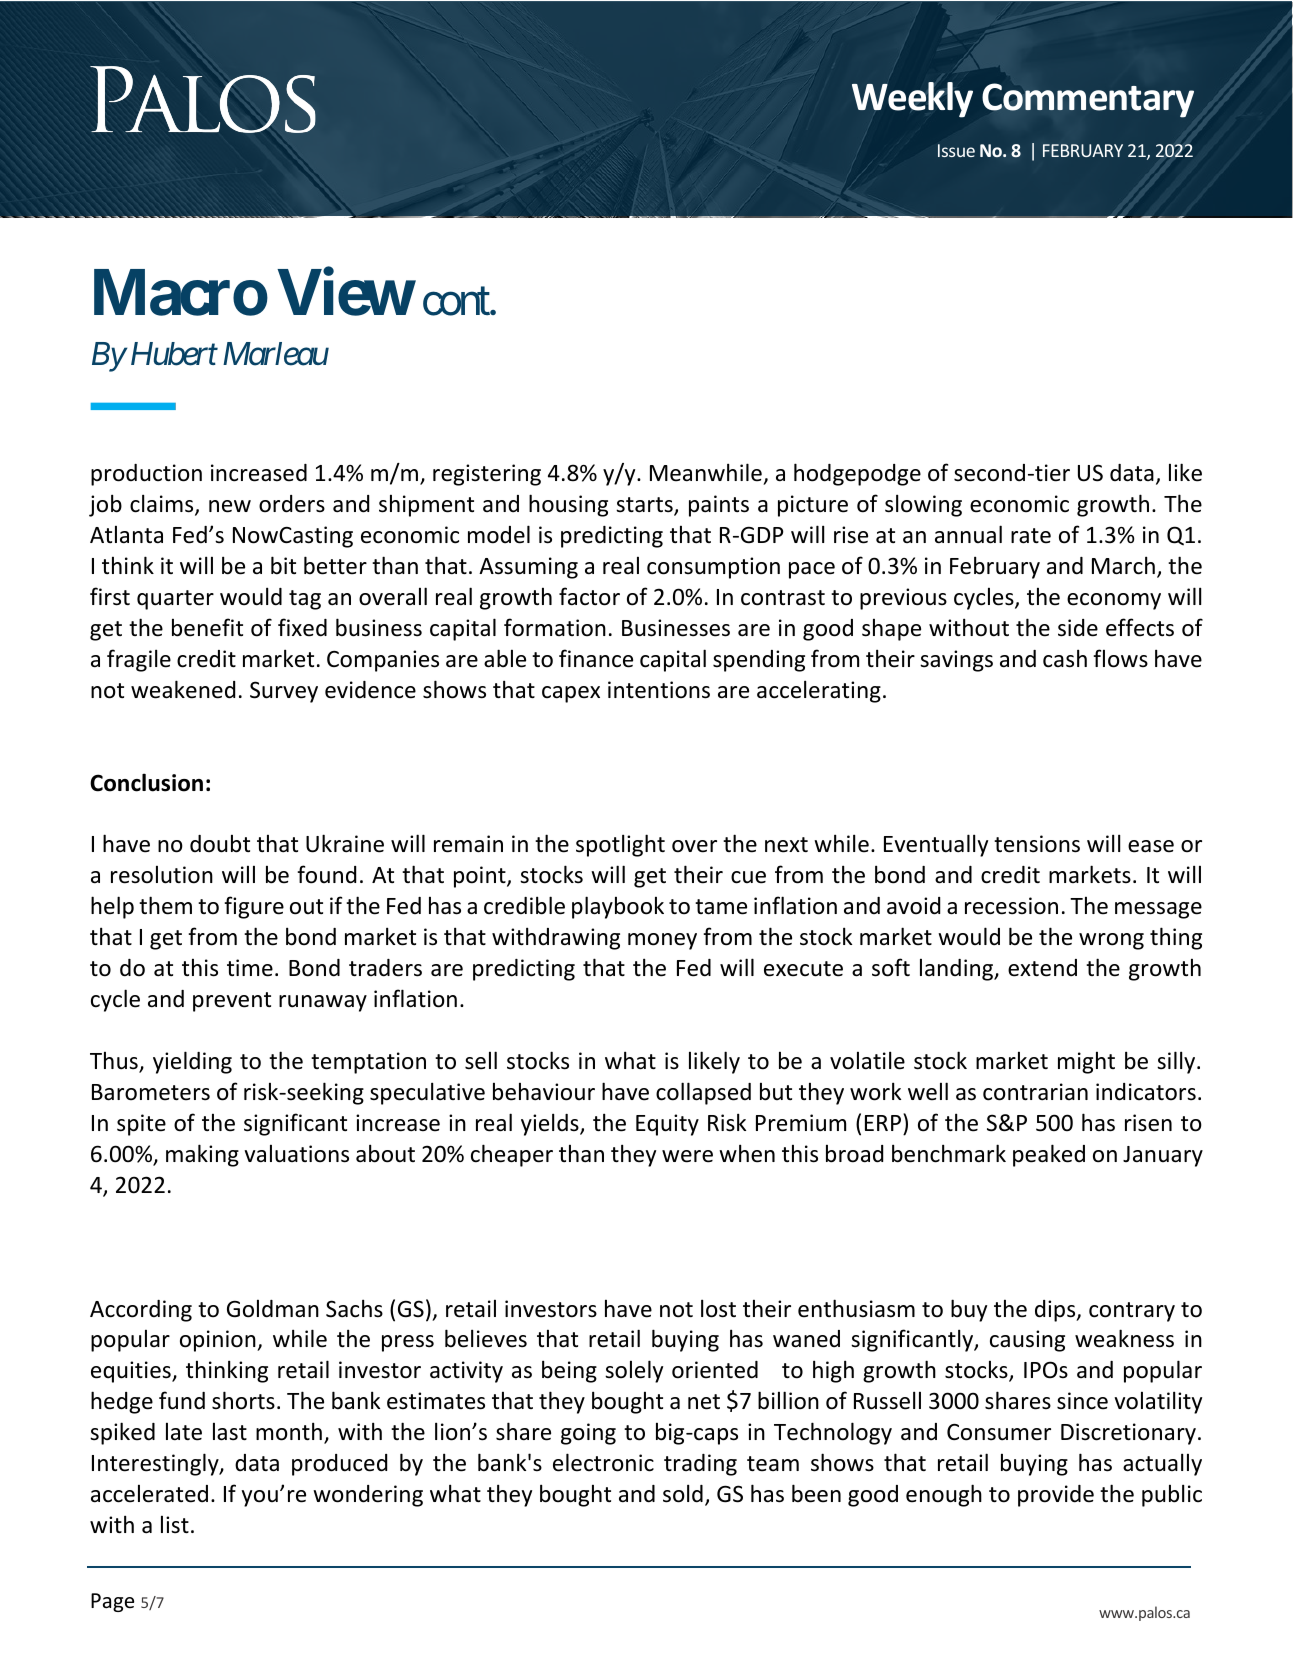 This page has height=1673, width=1293. What do you see at coordinates (1088, 100) in the page?
I see `Commentary` at bounding box center [1088, 100].
